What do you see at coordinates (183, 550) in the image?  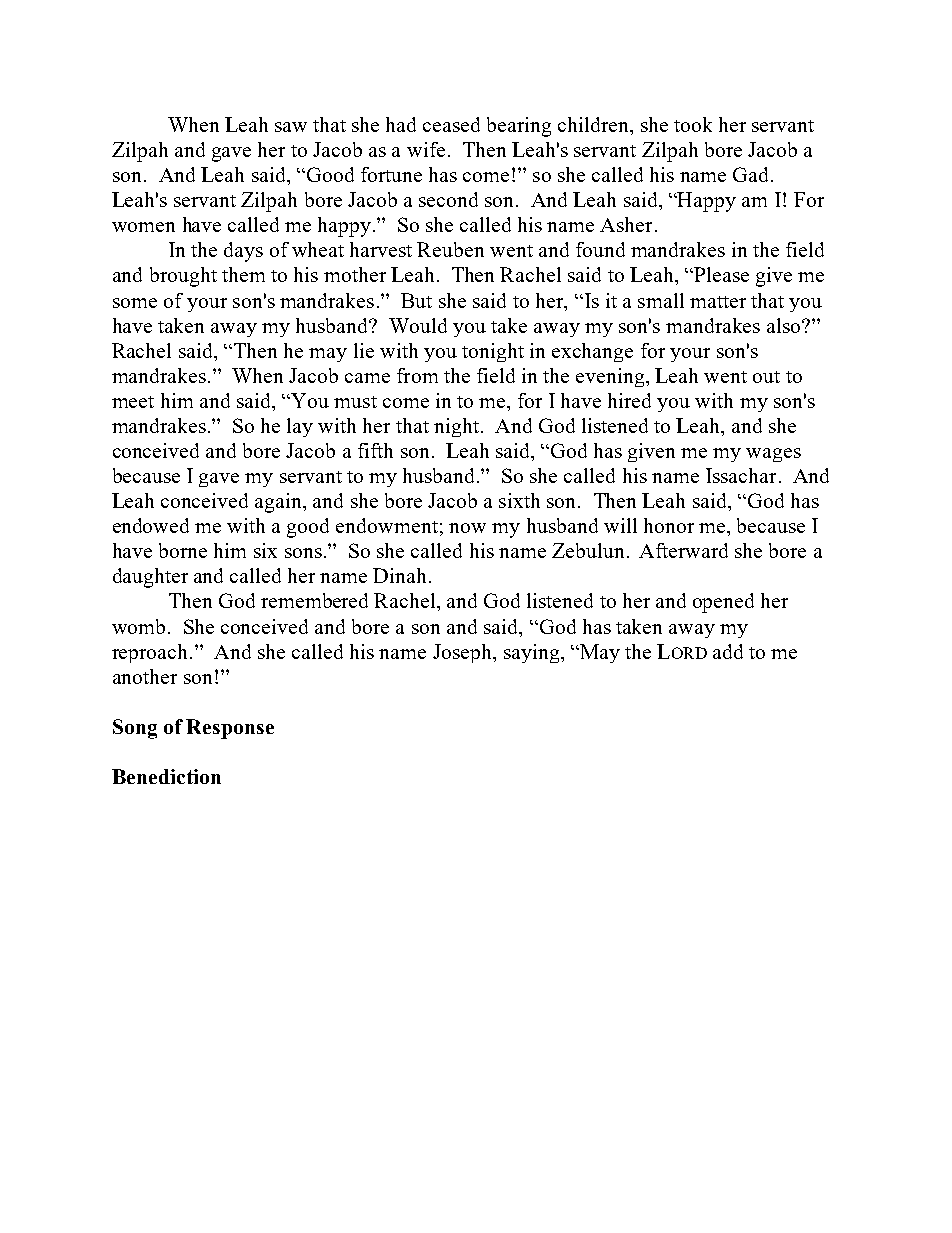 I see `borne` at bounding box center [183, 550].
